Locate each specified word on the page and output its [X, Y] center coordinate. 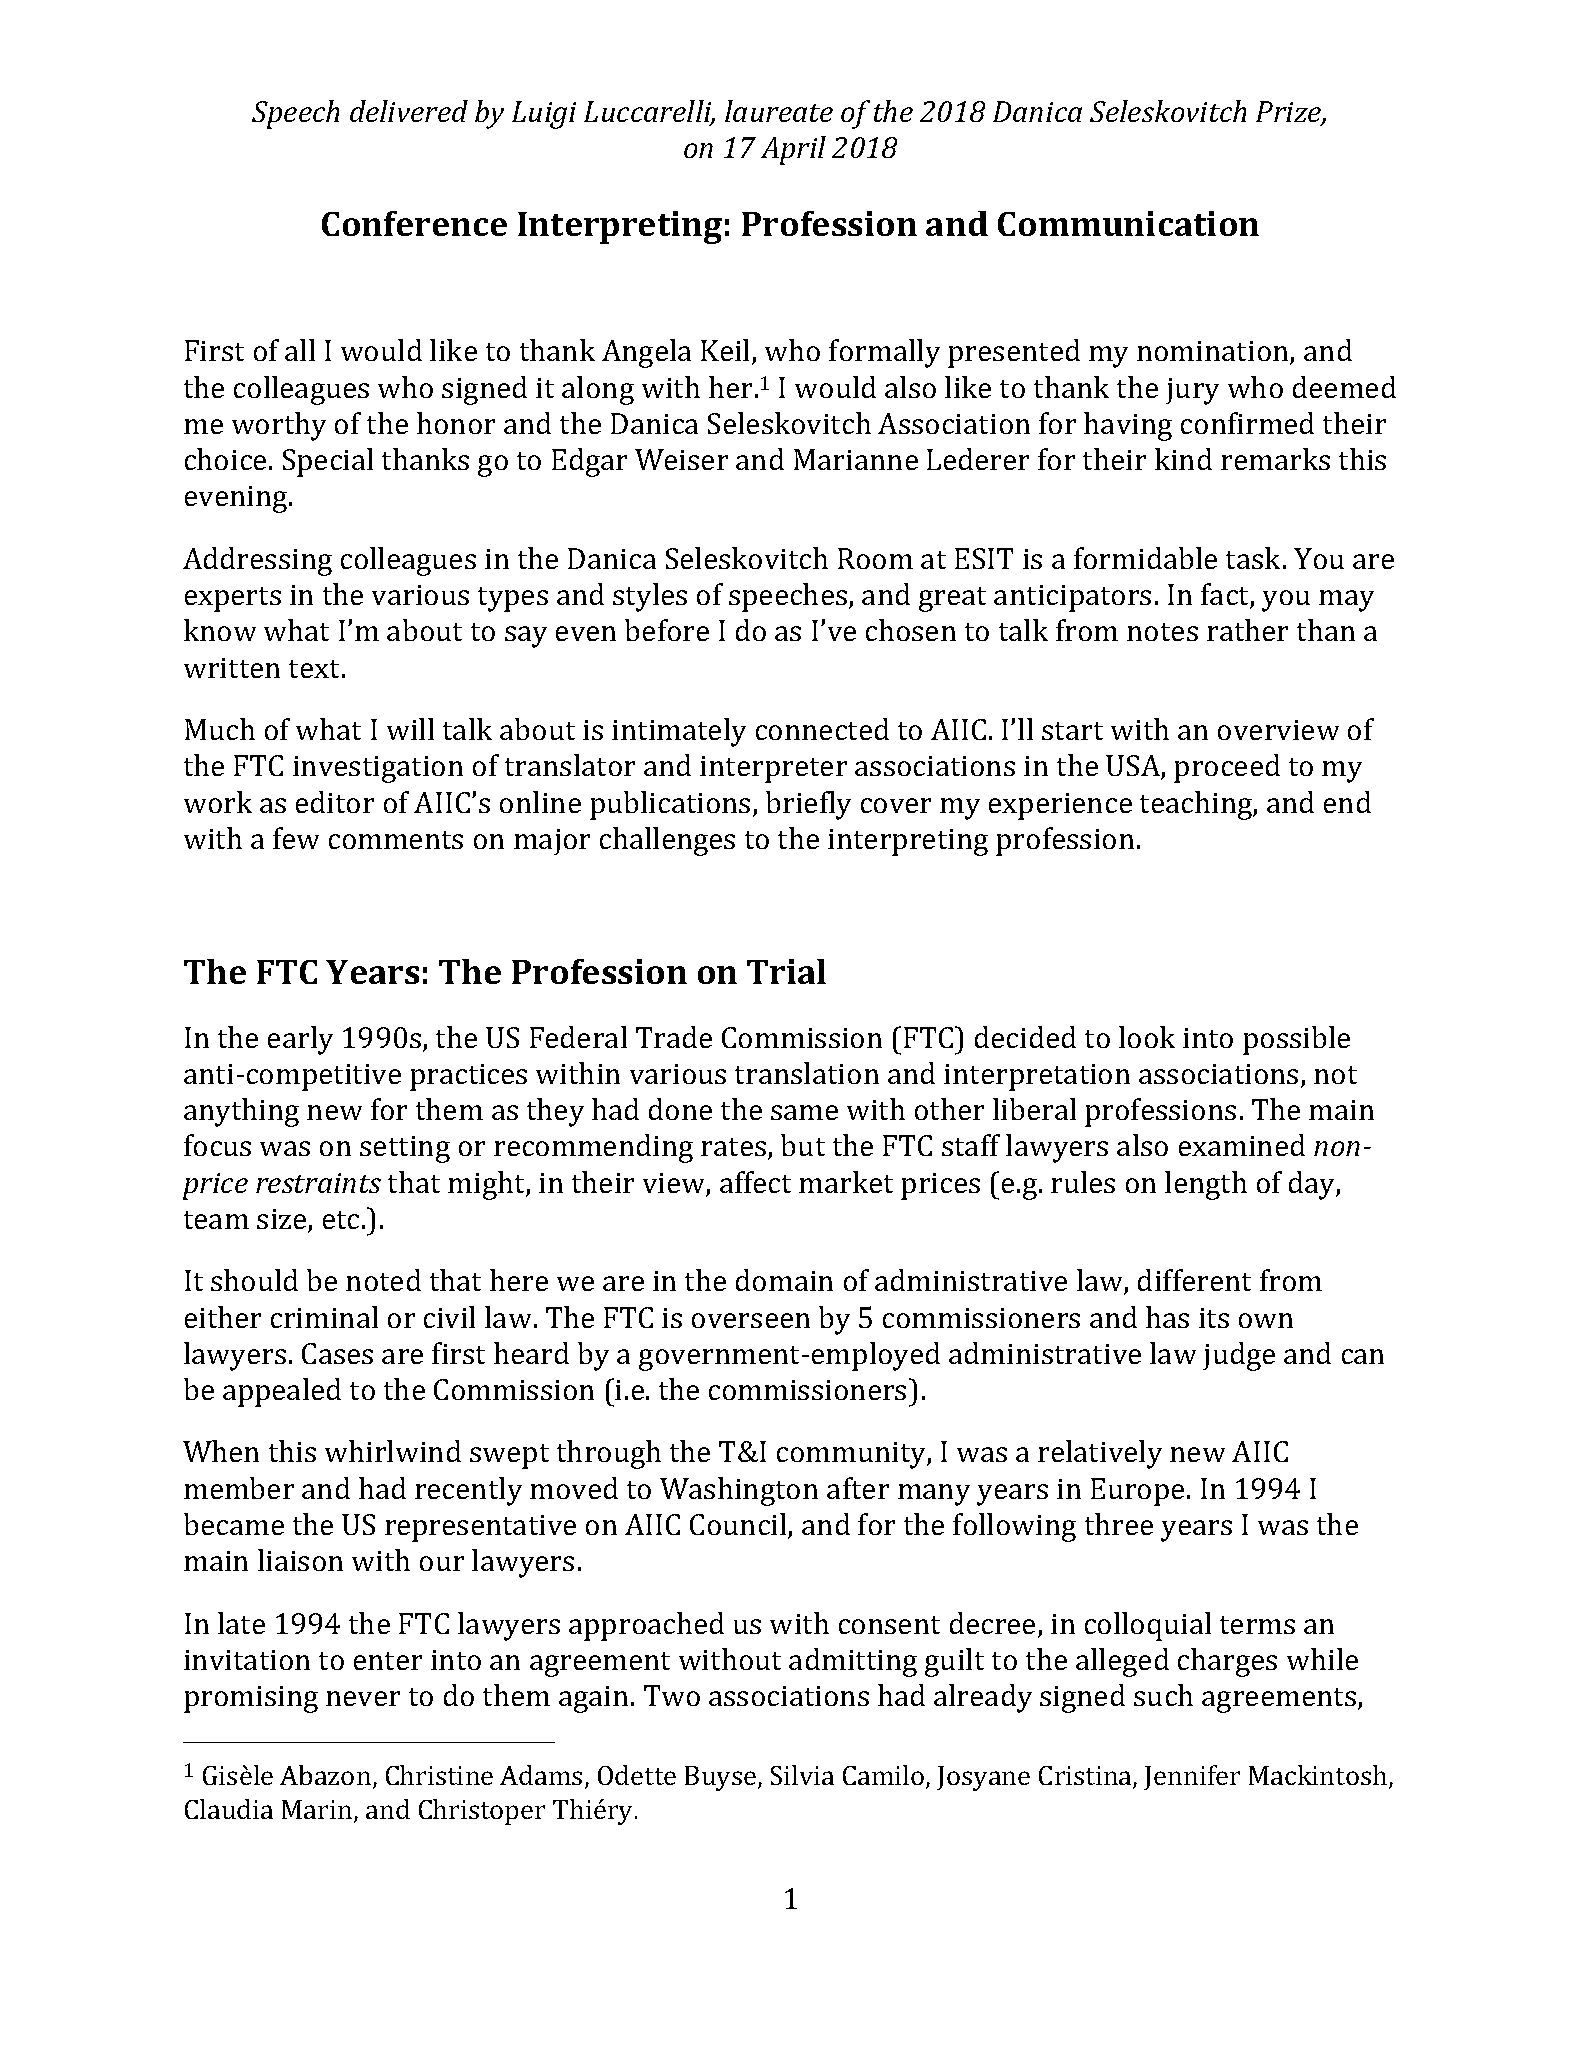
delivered [409, 111]
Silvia [802, 1775]
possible [1296, 1040]
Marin [318, 1811]
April [793, 150]
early [300, 1040]
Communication [1128, 223]
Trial [786, 971]
